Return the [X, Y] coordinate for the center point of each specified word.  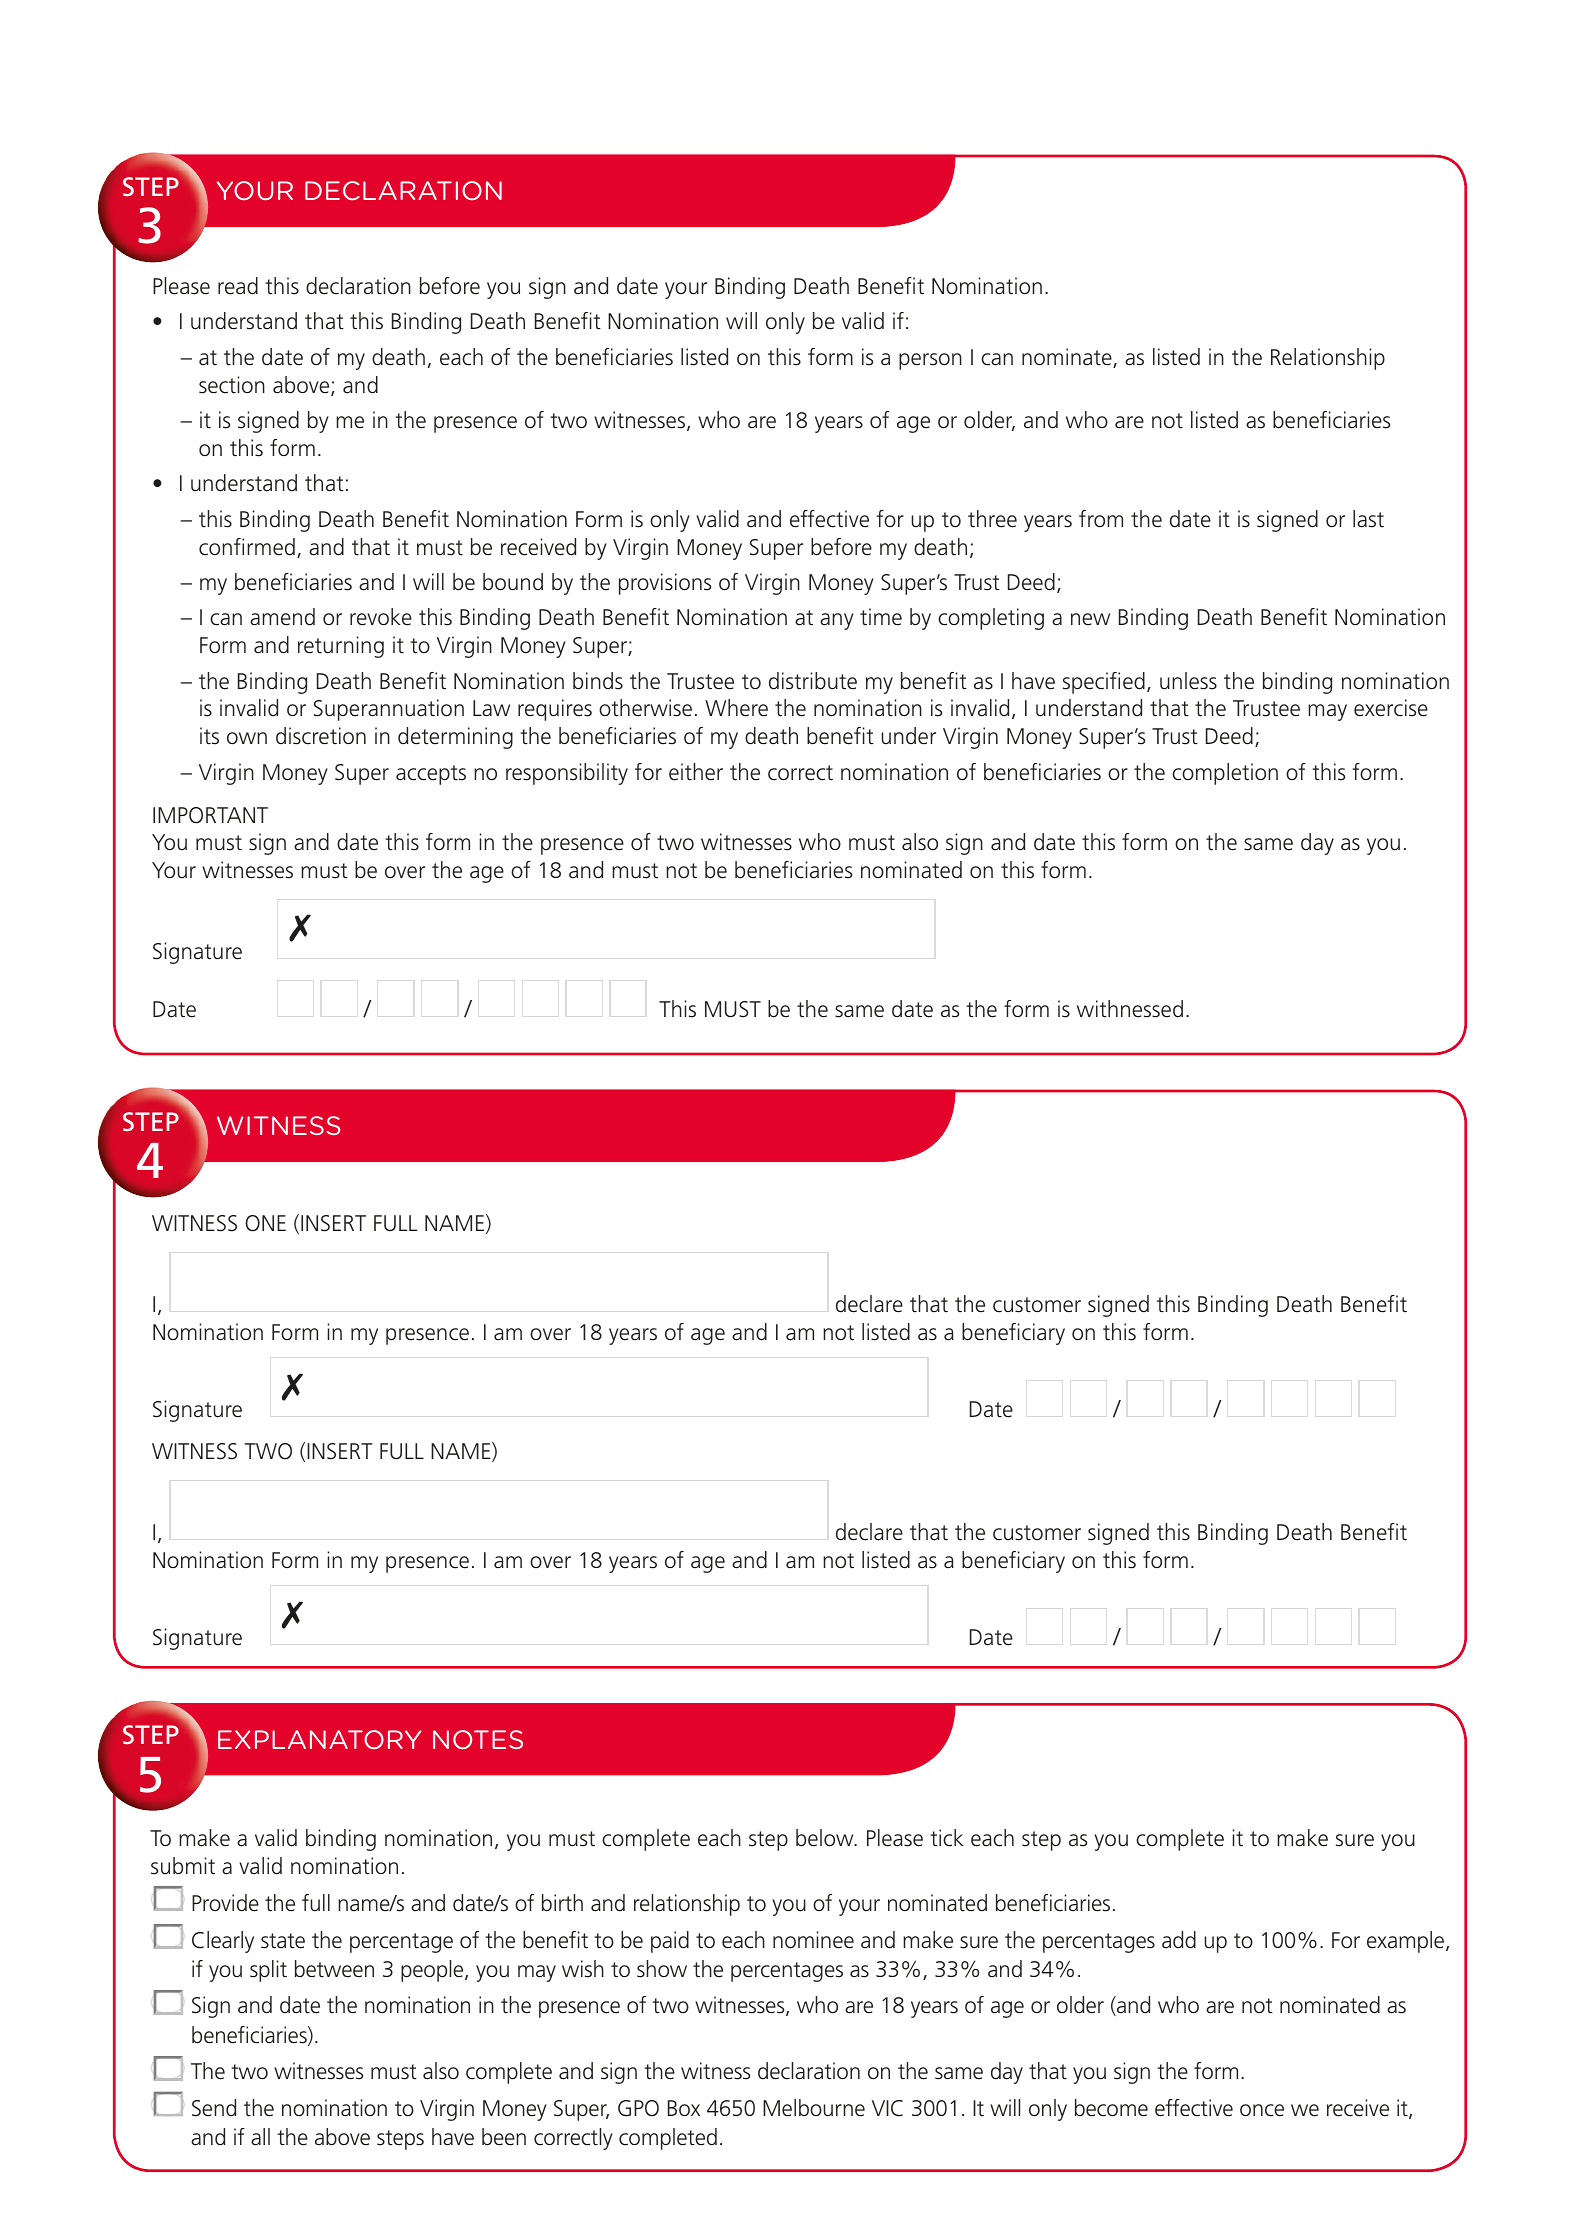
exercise [1391, 708]
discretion [321, 736]
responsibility [567, 774]
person [930, 361]
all [260, 2137]
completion [1225, 774]
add [1179, 1940]
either [696, 772]
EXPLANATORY [319, 1739]
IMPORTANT [210, 815]
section [232, 385]
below [826, 1838]
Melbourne [814, 2108]
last [1368, 519]
